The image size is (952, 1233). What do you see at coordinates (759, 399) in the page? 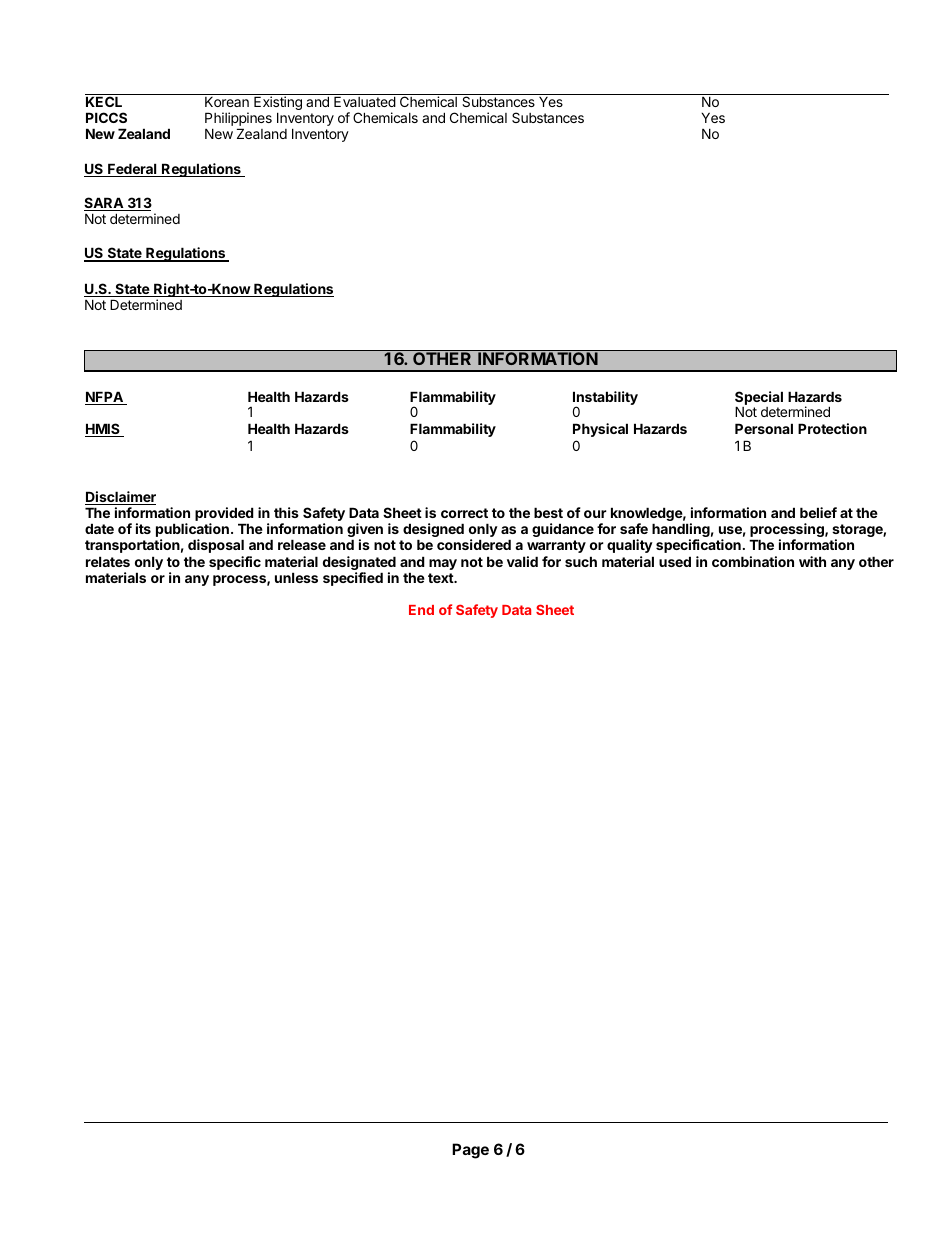
I see `Special` at bounding box center [759, 399].
